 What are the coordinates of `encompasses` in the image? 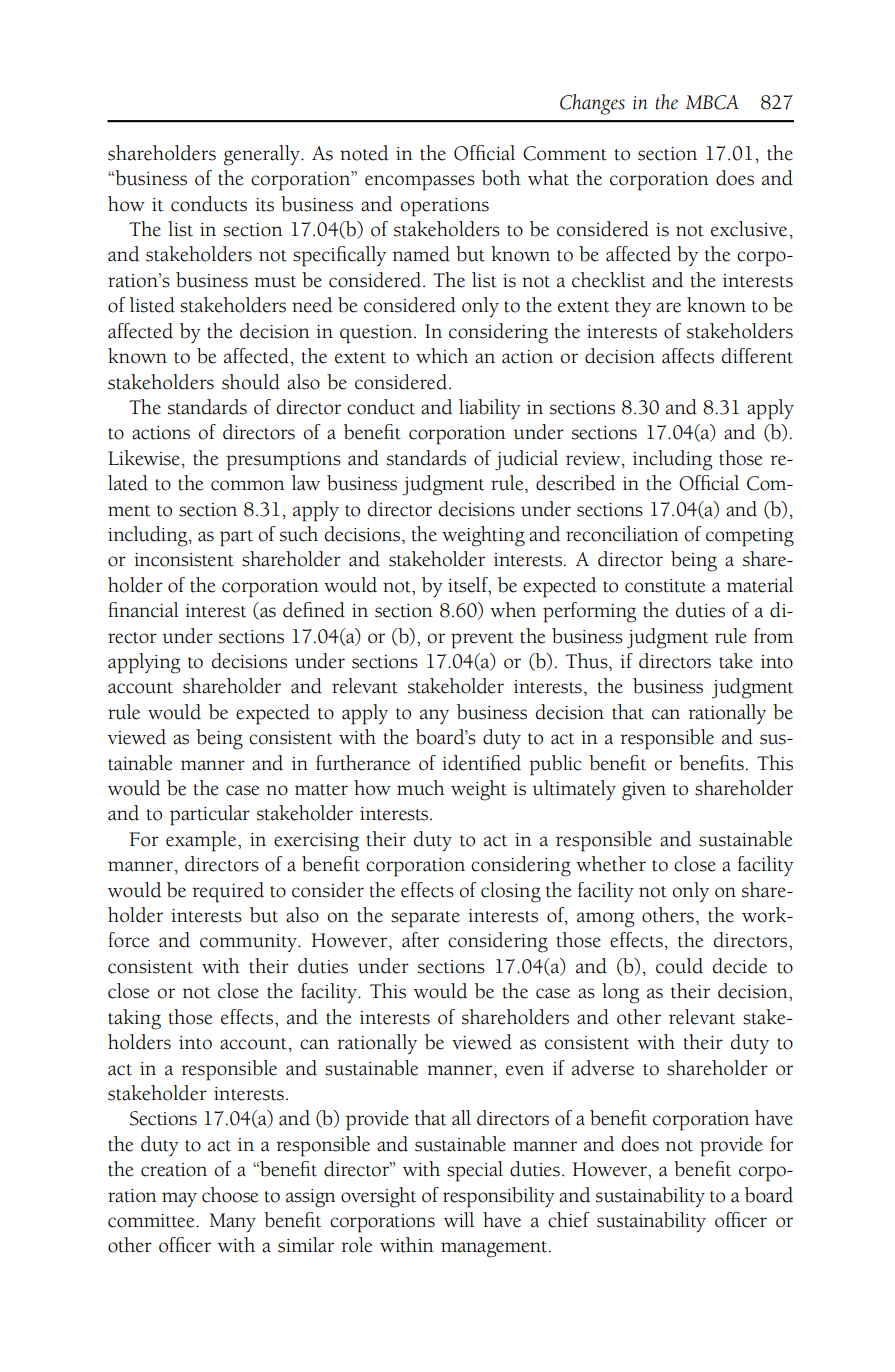 It's located at (420, 183).
